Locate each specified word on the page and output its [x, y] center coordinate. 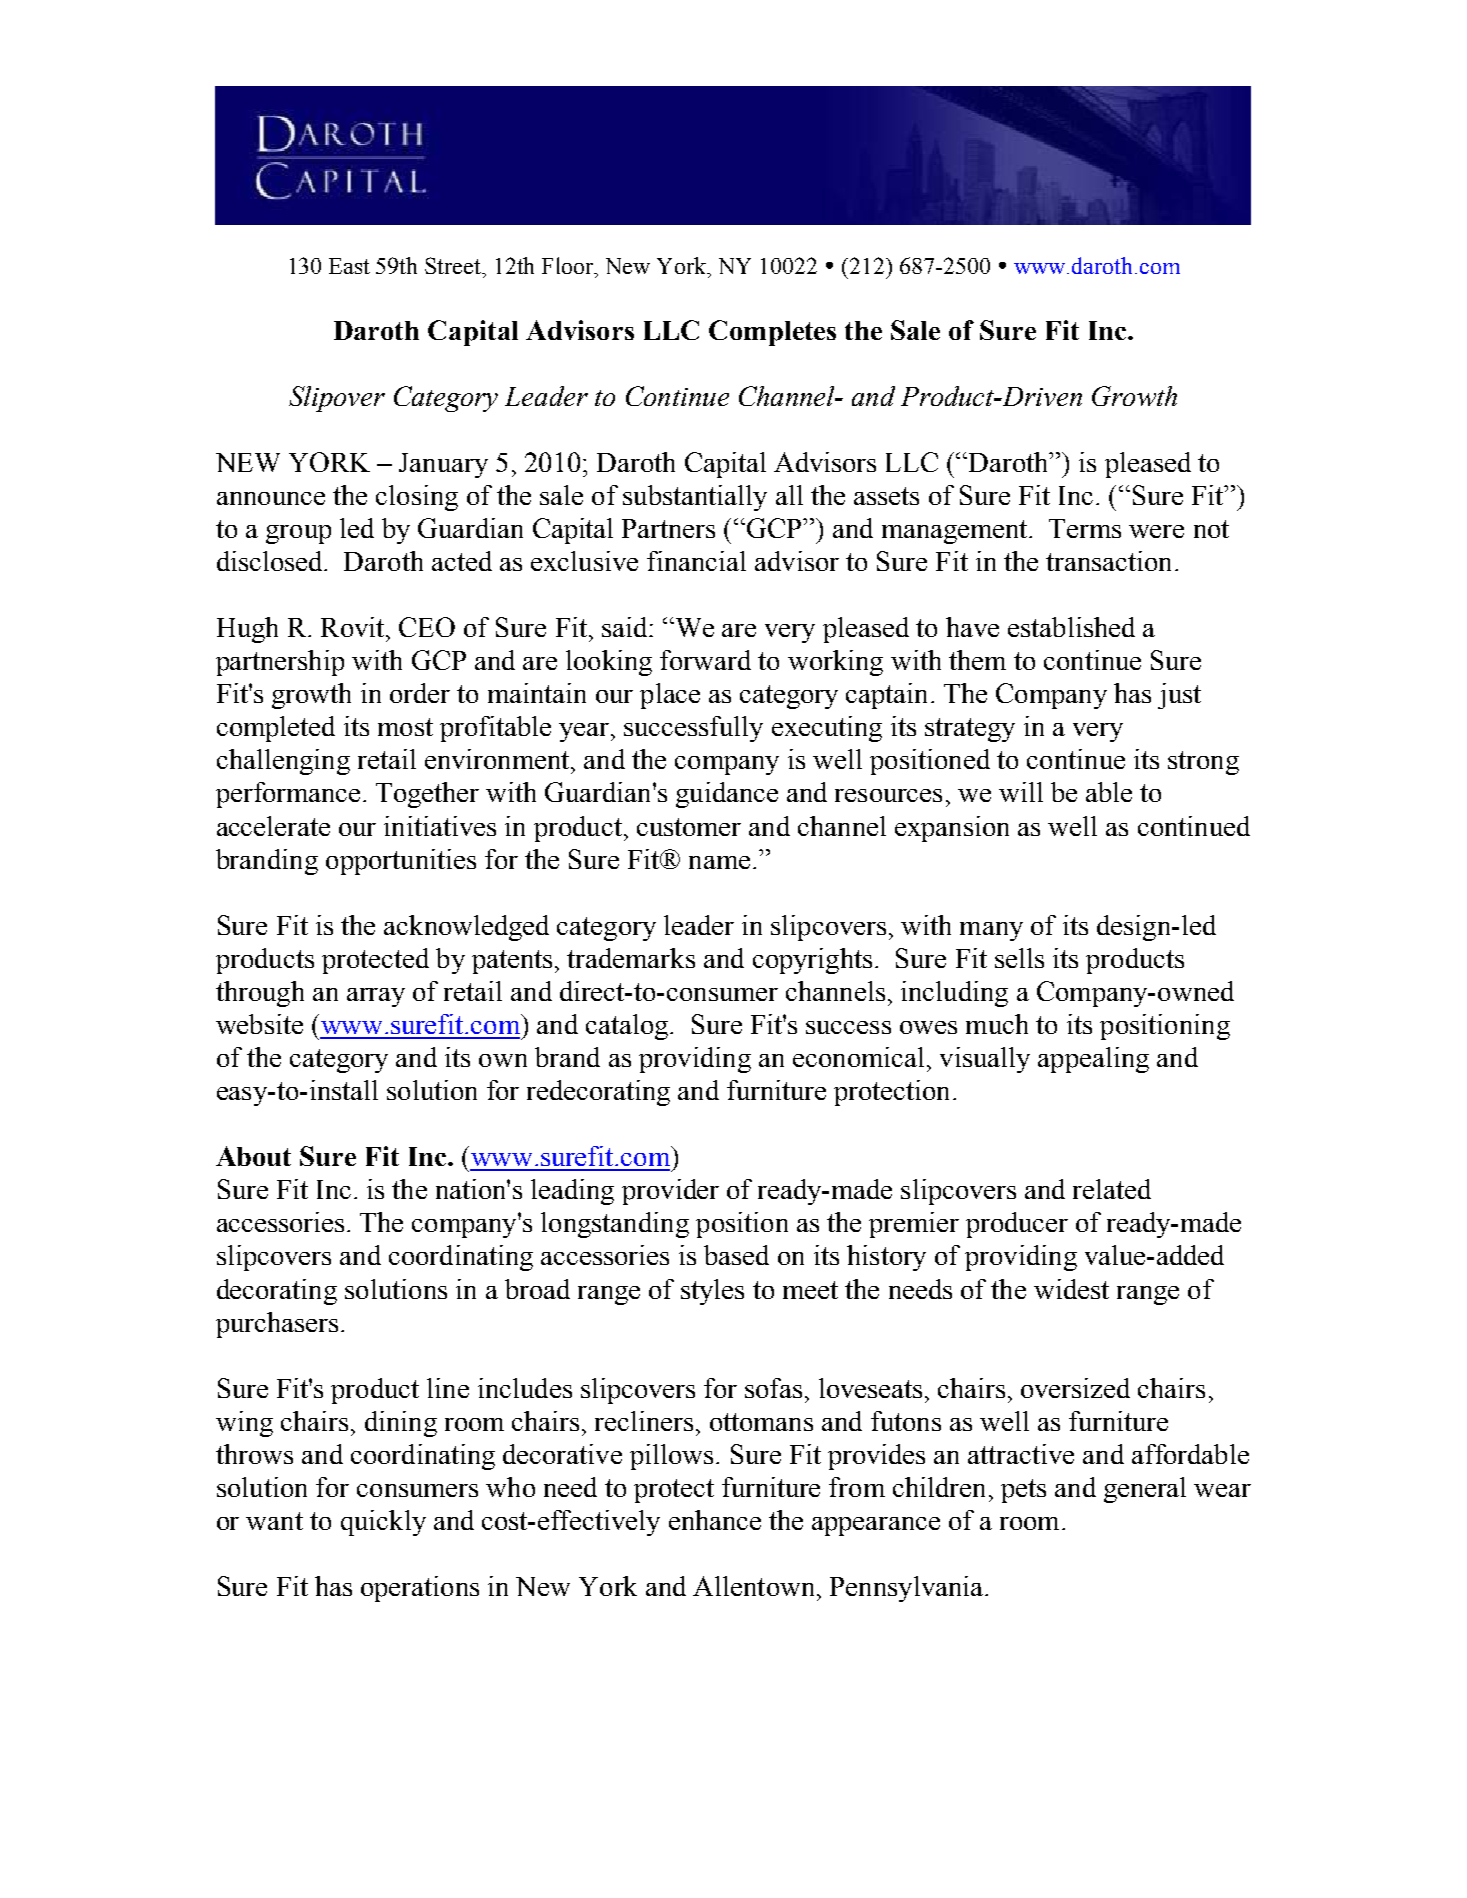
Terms [1085, 528]
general [1145, 1490]
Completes [772, 333]
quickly [383, 1523]
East [349, 266]
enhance [715, 1520]
